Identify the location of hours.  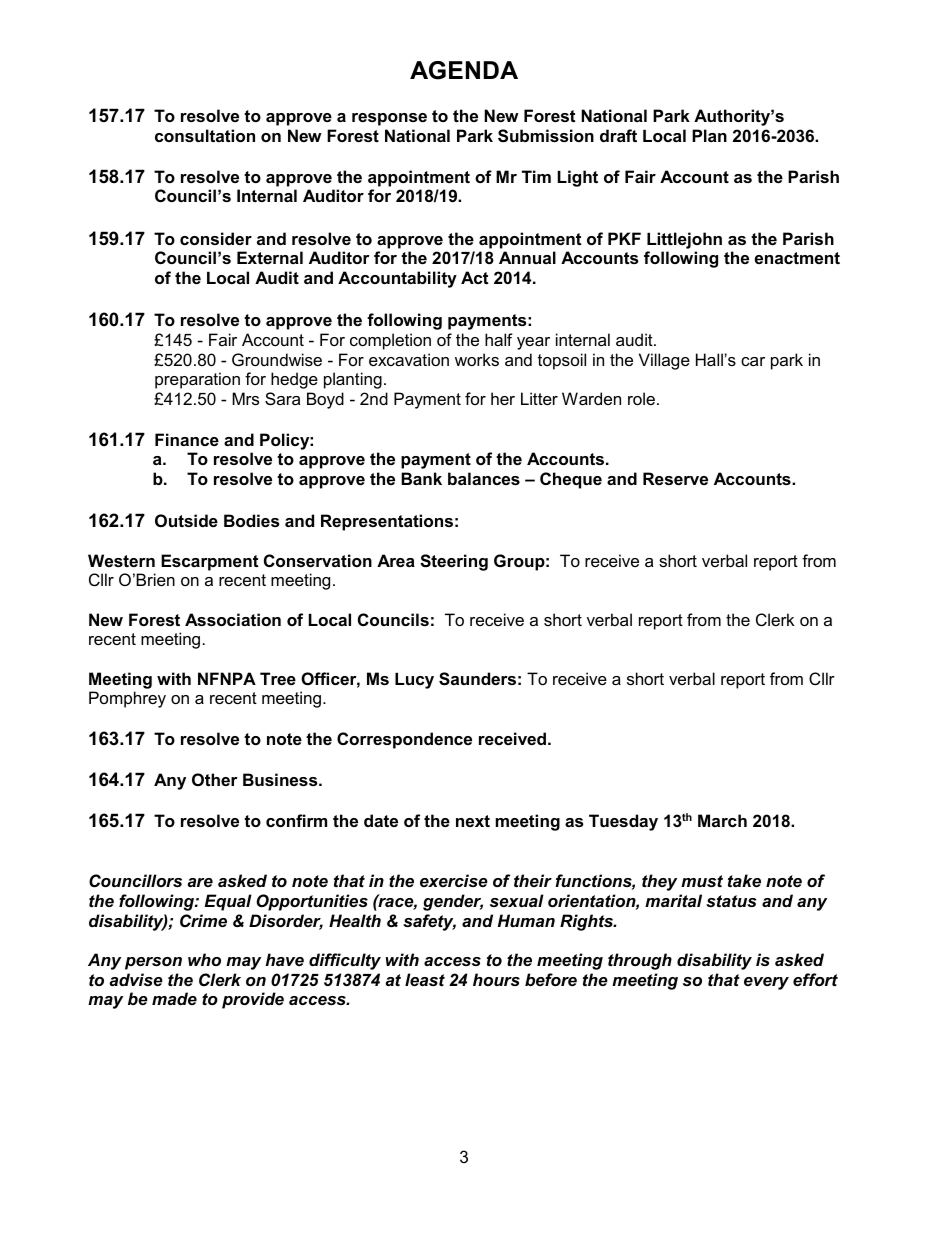
(496, 979).
